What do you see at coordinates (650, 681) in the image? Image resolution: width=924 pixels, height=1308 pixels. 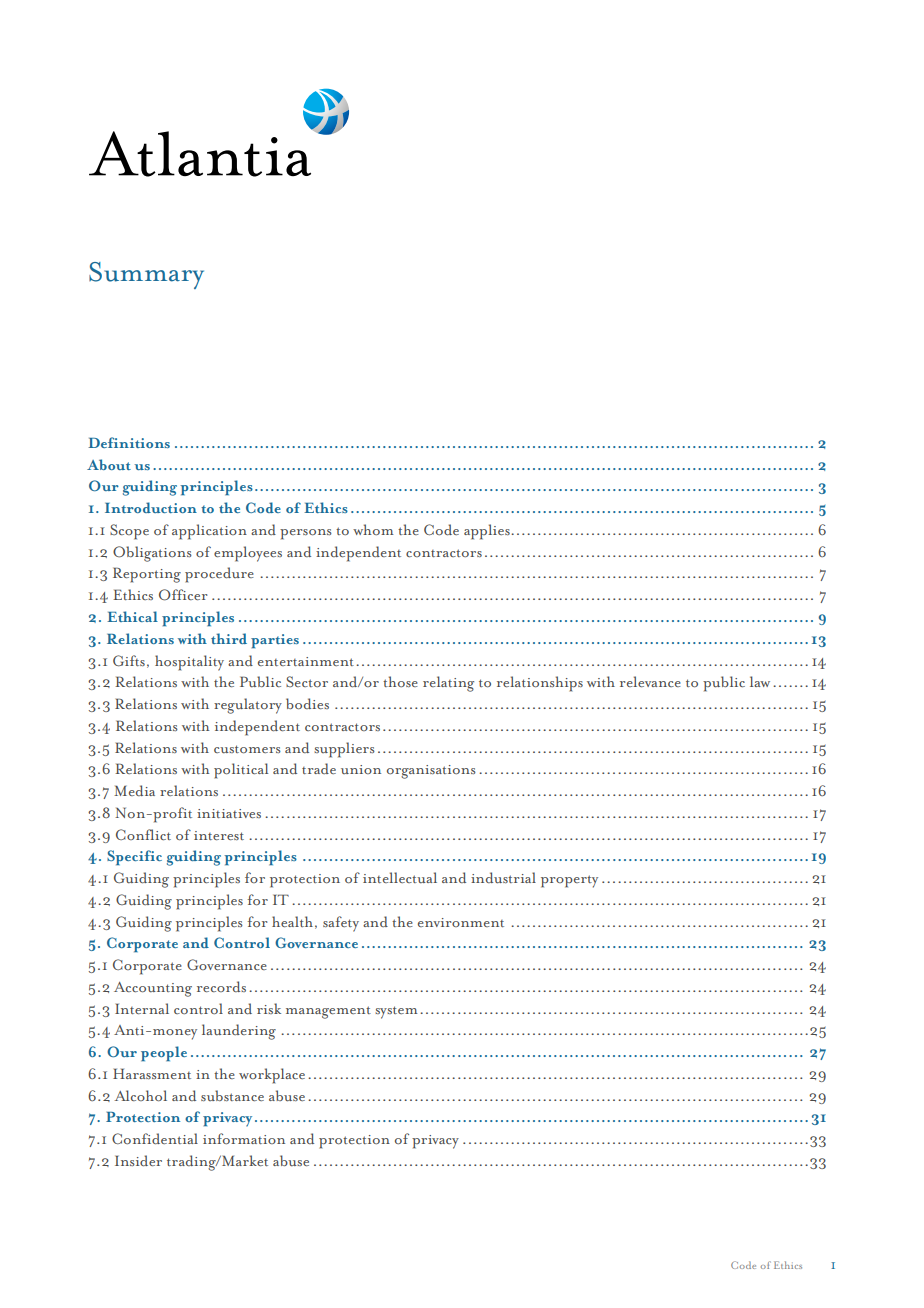 I see `relevance` at bounding box center [650, 681].
